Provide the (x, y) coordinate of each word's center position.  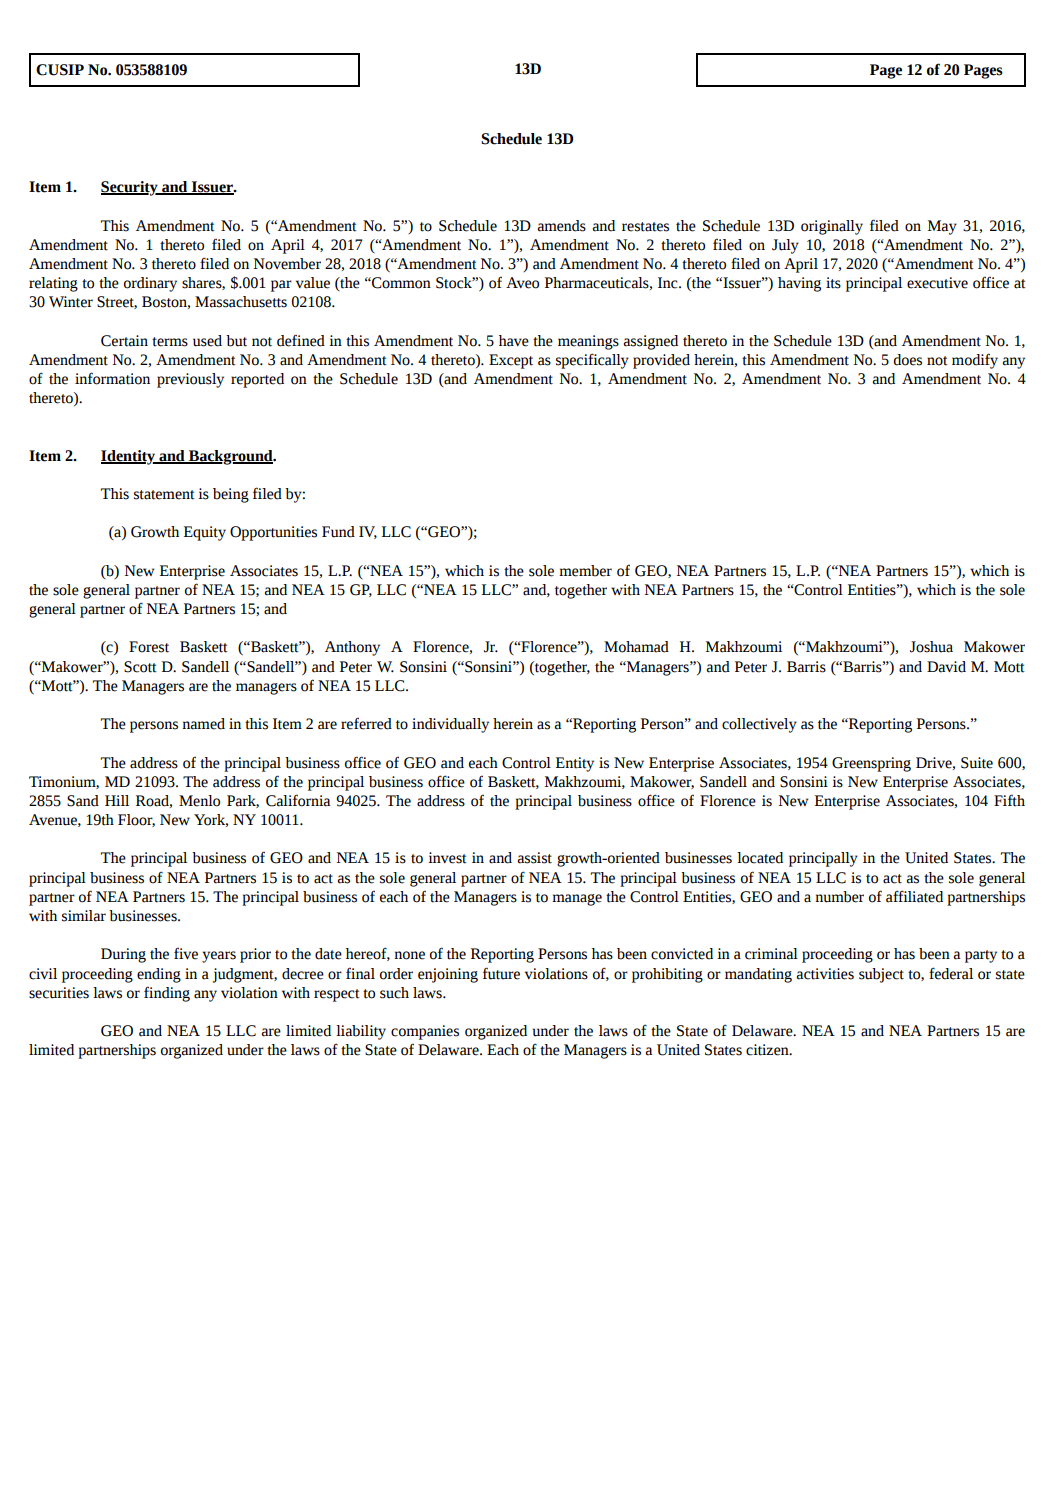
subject (881, 975)
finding (167, 994)
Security (130, 188)
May (942, 227)
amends (562, 226)
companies (425, 1032)
